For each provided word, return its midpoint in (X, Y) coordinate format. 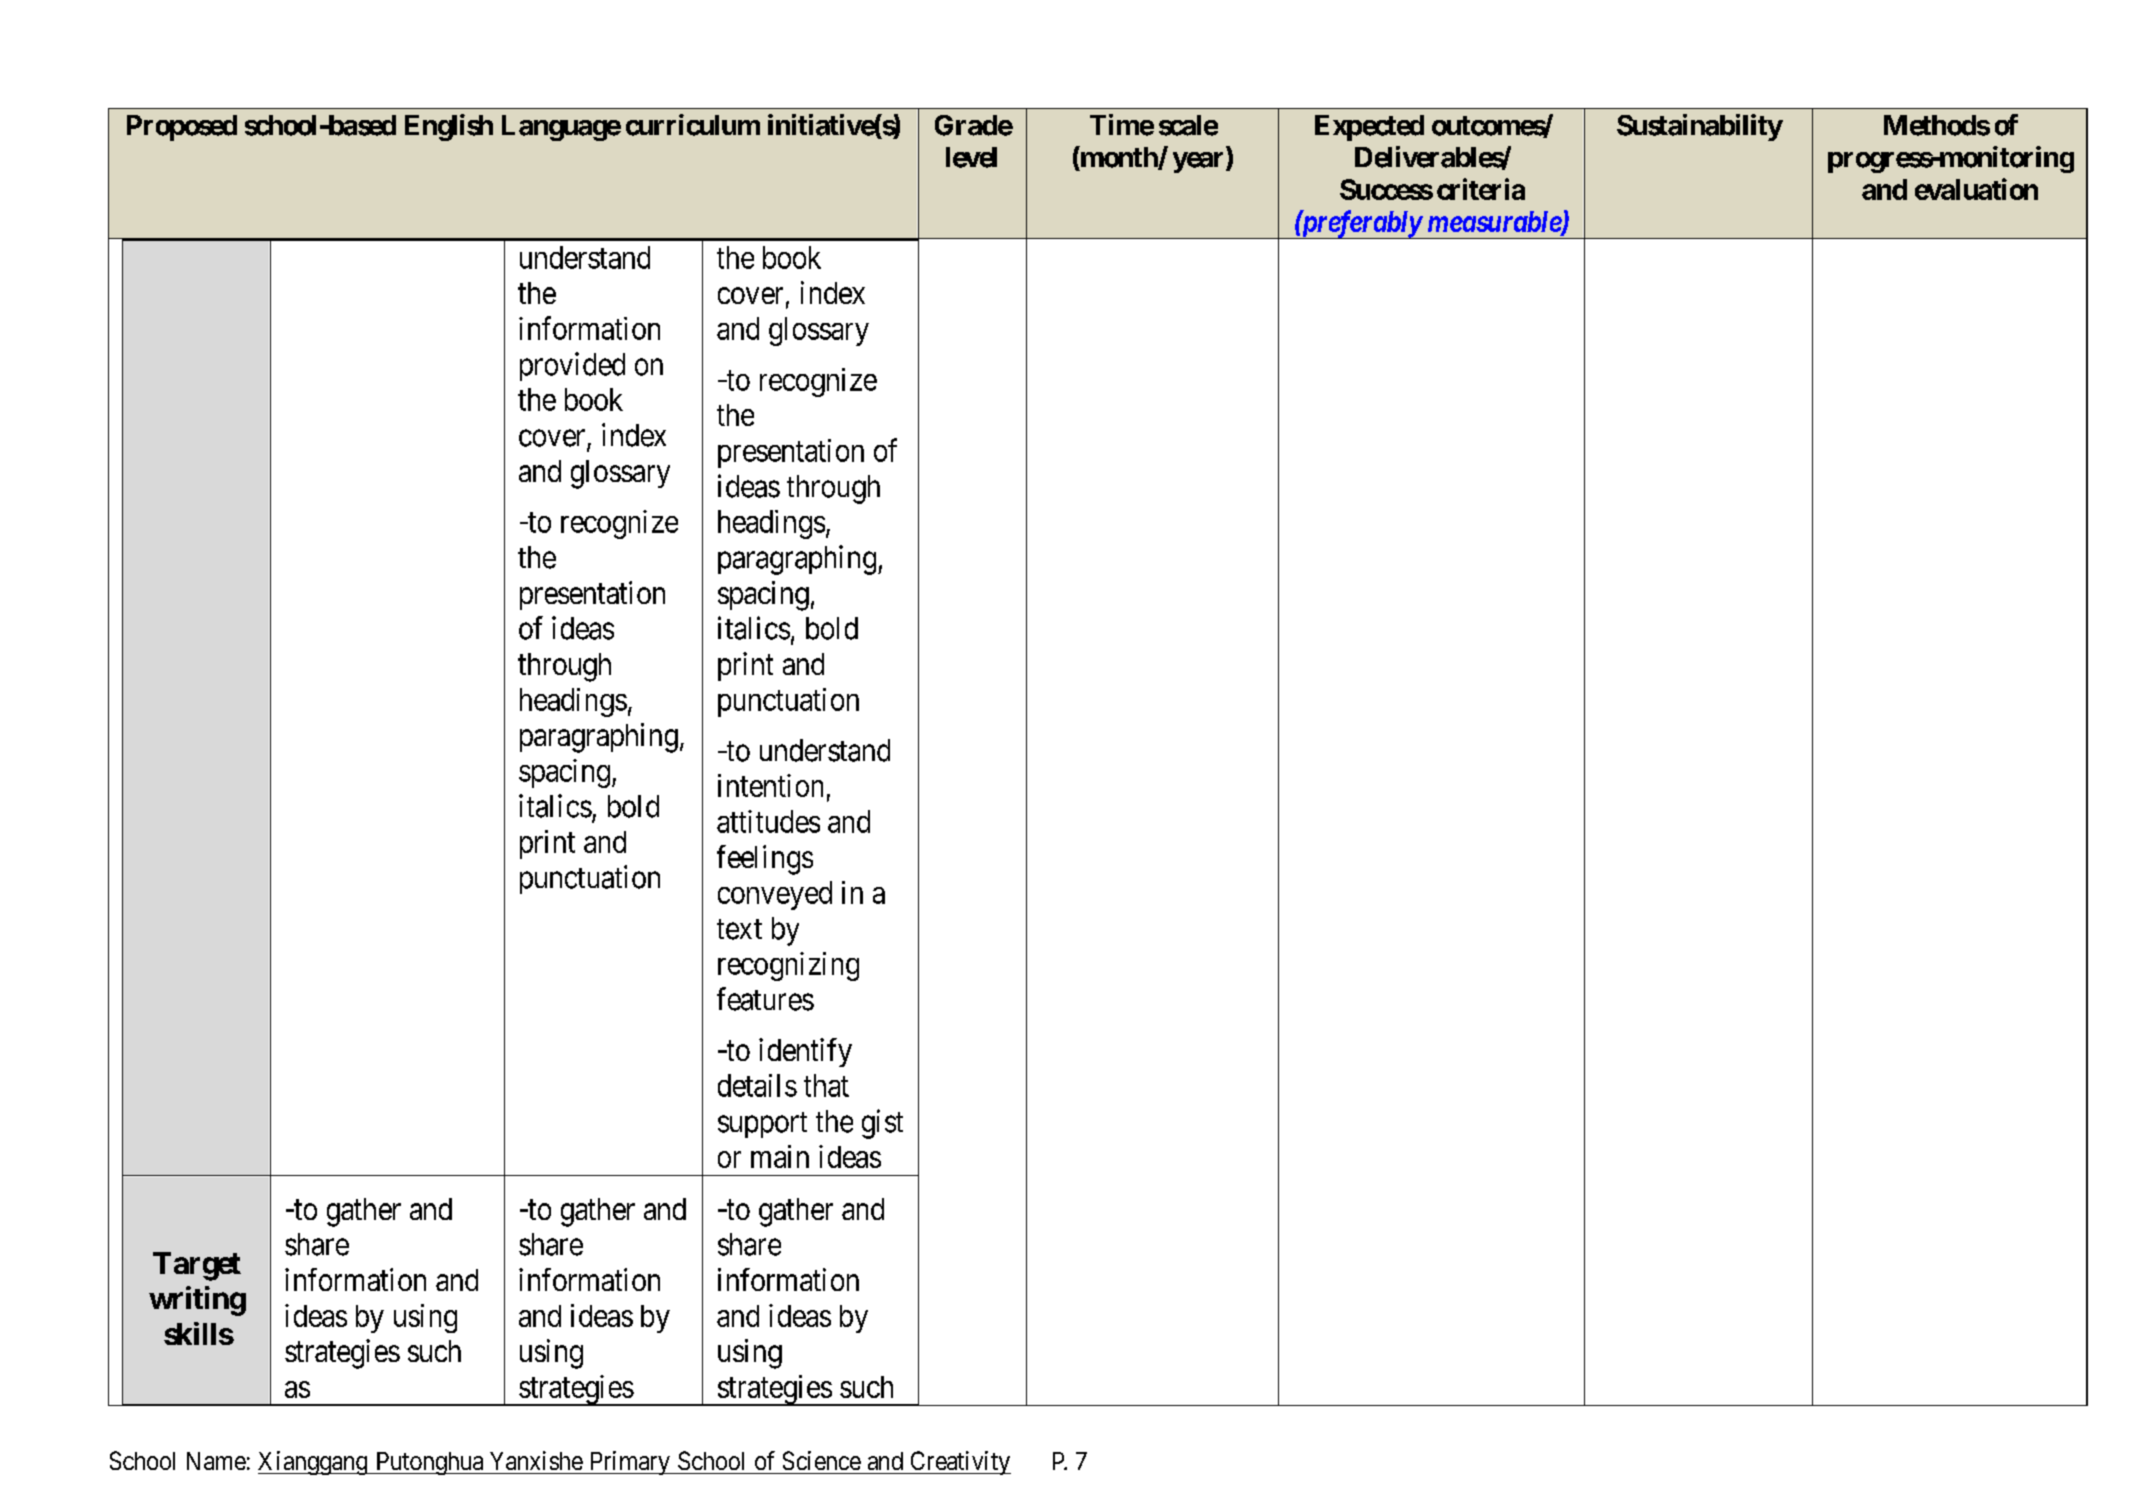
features (765, 999)
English (449, 127)
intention (770, 785)
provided (572, 366)
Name (216, 1461)
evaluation (1976, 189)
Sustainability (1700, 127)
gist (882, 1124)
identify (805, 1052)
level (971, 157)
